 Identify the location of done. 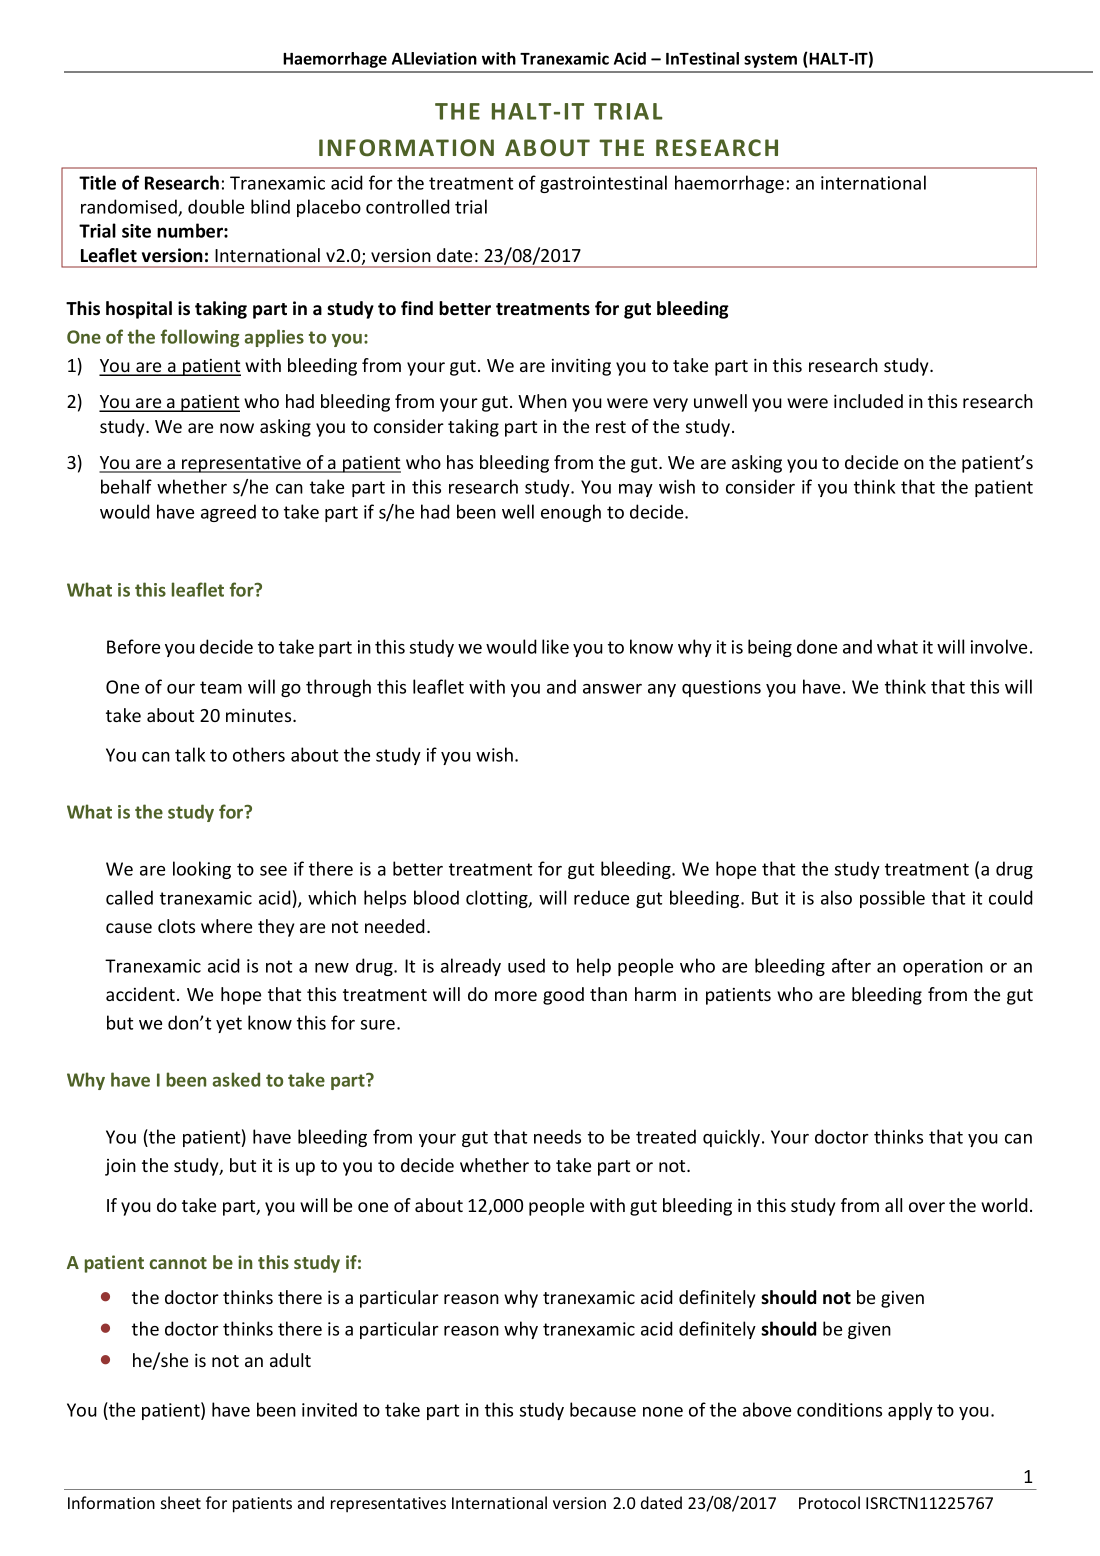
(817, 646).
